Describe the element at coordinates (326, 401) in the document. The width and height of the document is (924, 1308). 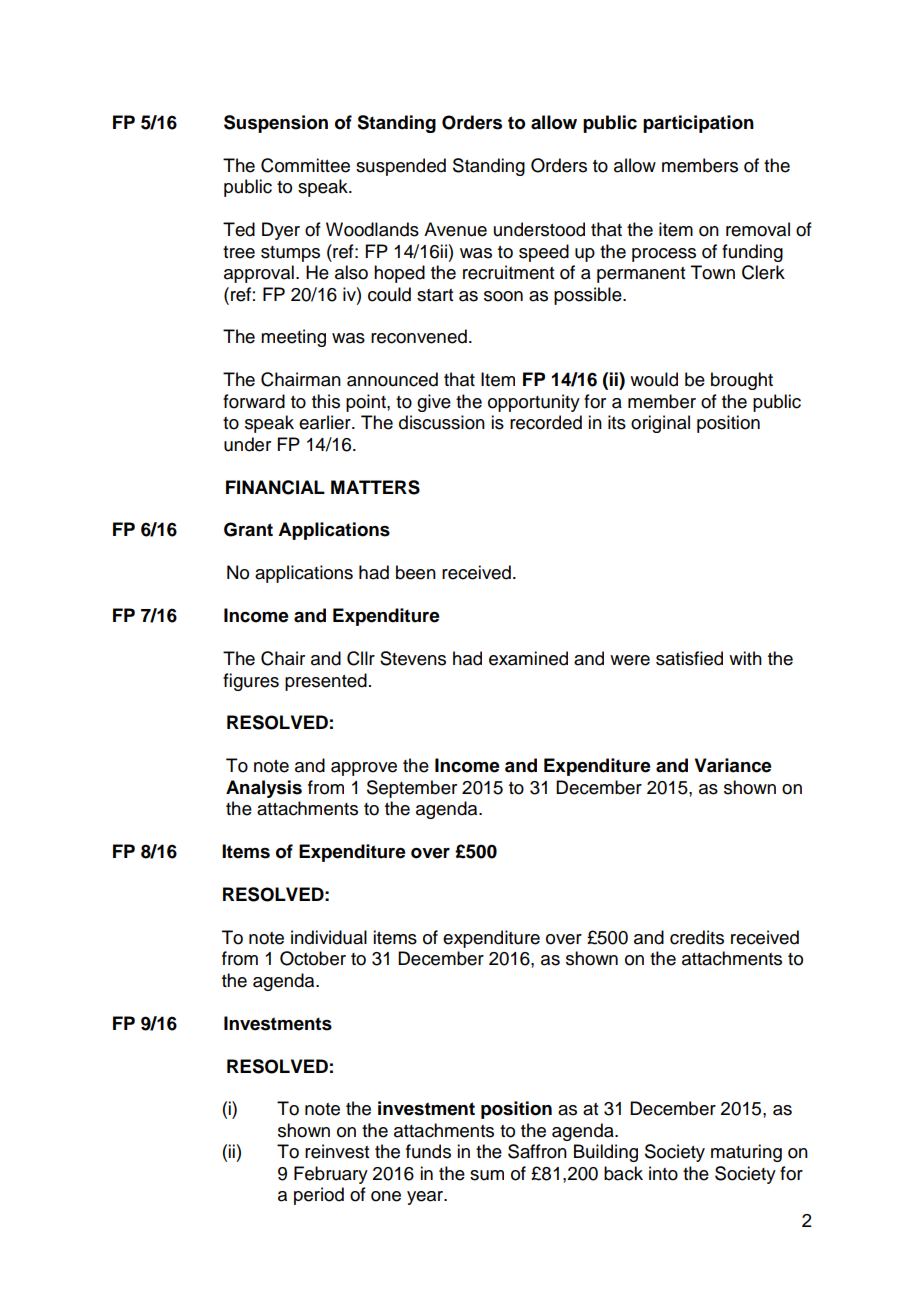
I see `this` at that location.
